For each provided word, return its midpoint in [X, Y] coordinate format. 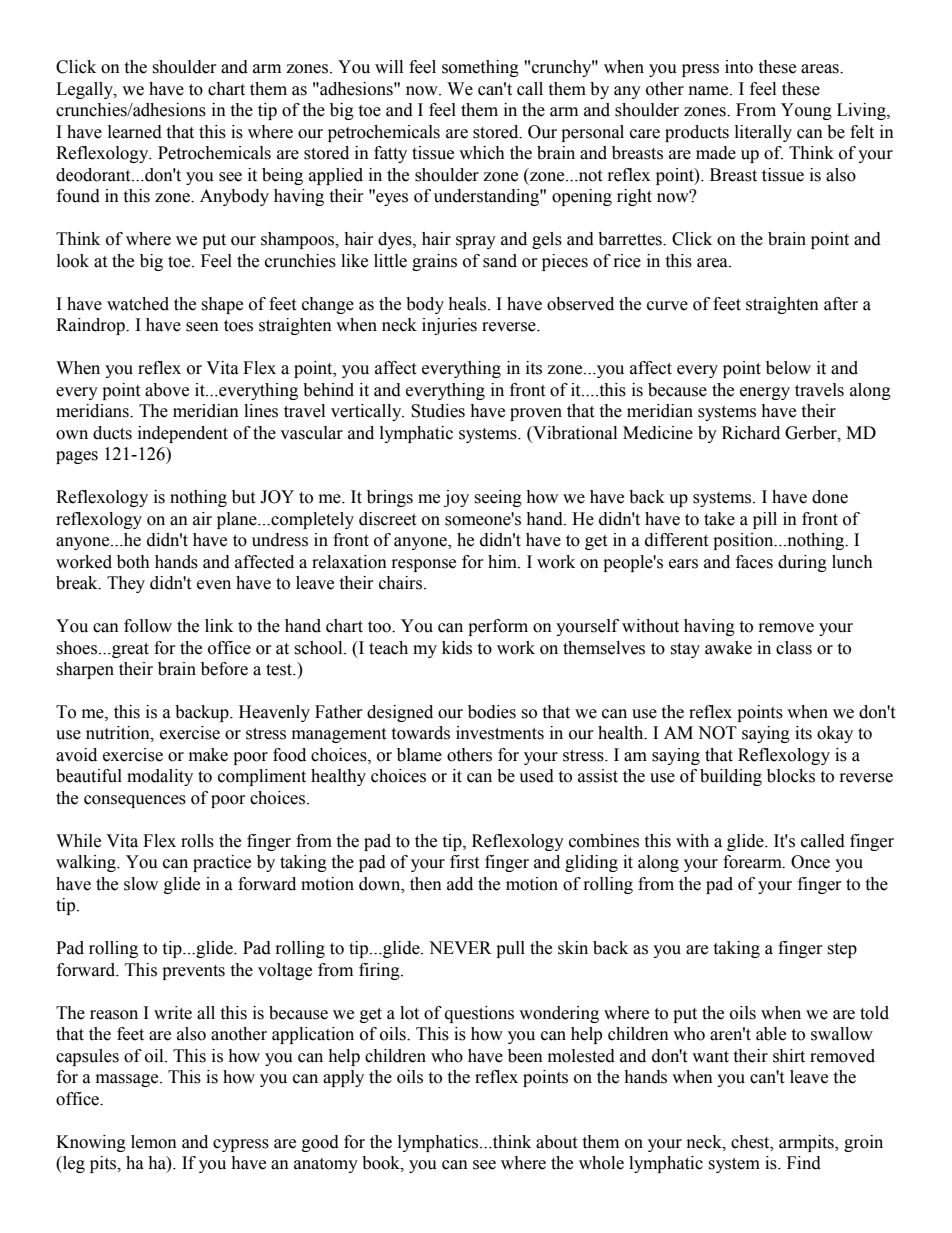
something [480, 68]
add [460, 884]
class [794, 648]
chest [751, 1142]
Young [806, 111]
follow [148, 626]
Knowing [91, 1143]
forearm [753, 862]
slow [141, 884]
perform [498, 627]
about [556, 1142]
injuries [449, 326]
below [788, 368]
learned [135, 132]
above [167, 390]
